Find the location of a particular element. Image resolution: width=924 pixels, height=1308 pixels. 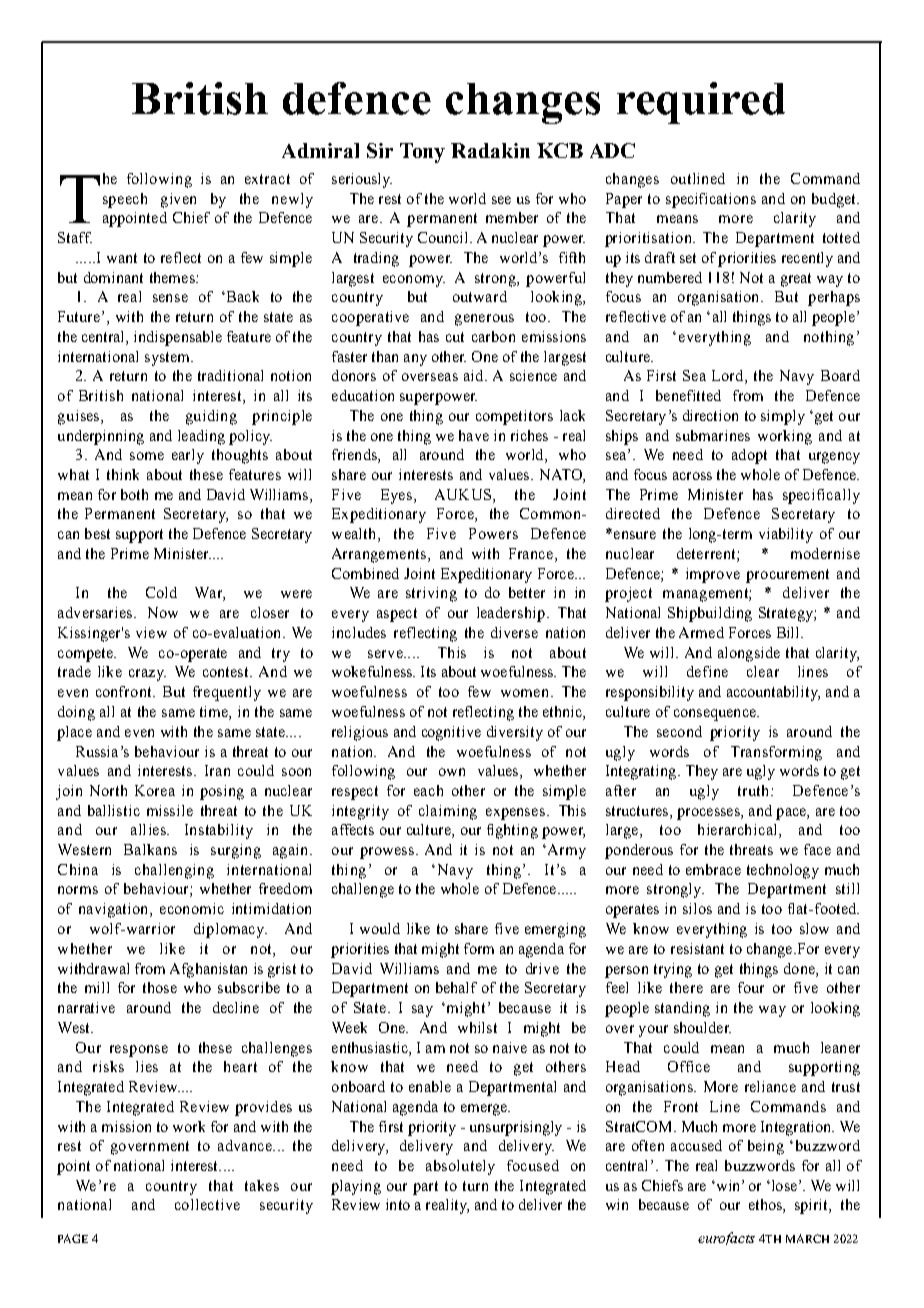

crazy is located at coordinates (147, 675).
